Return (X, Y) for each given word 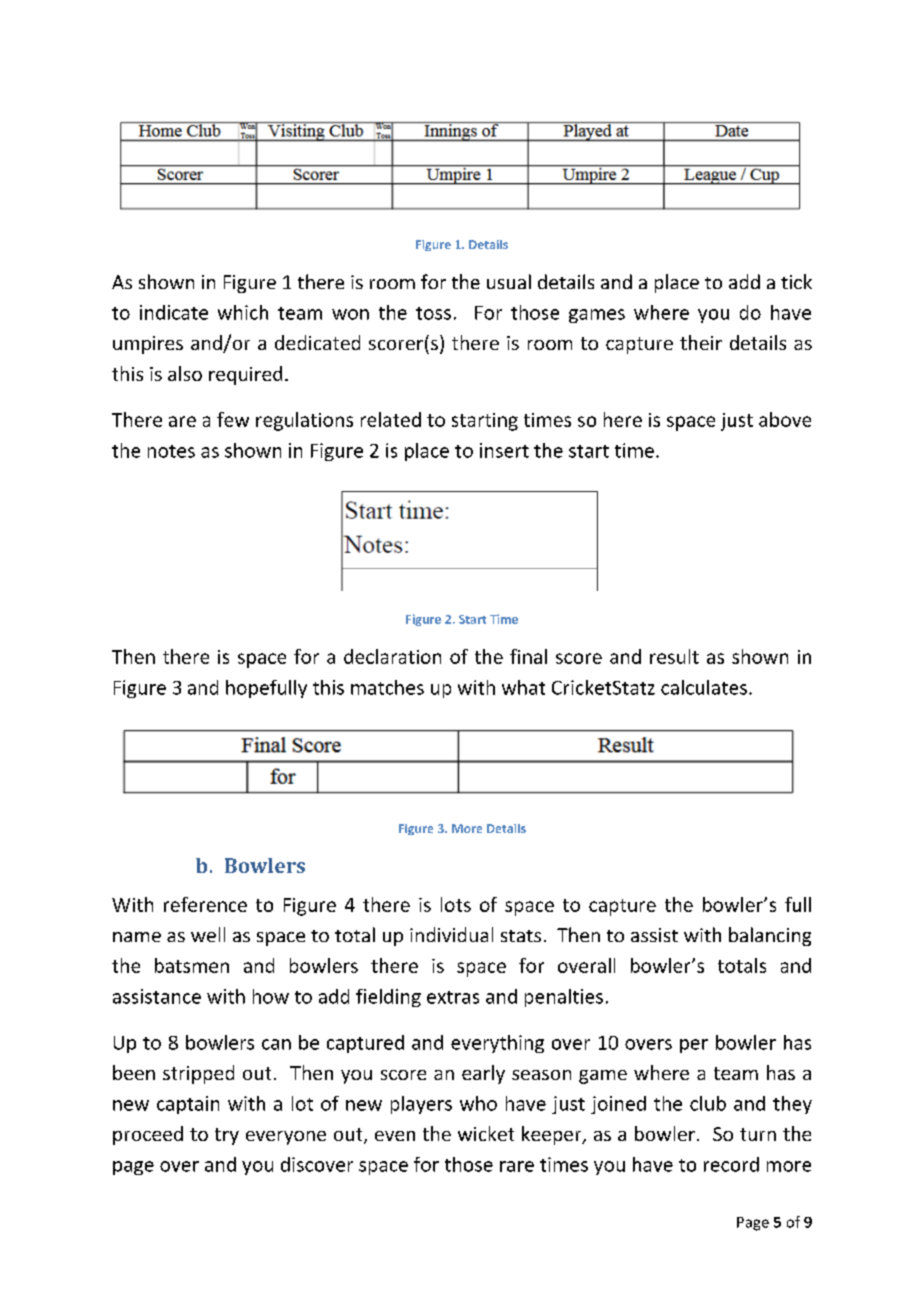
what (523, 687)
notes (171, 451)
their (701, 342)
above (785, 419)
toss (433, 313)
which (243, 312)
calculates (704, 687)
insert (504, 450)
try (227, 1136)
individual (451, 934)
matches (387, 687)
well (208, 934)
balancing (770, 936)
